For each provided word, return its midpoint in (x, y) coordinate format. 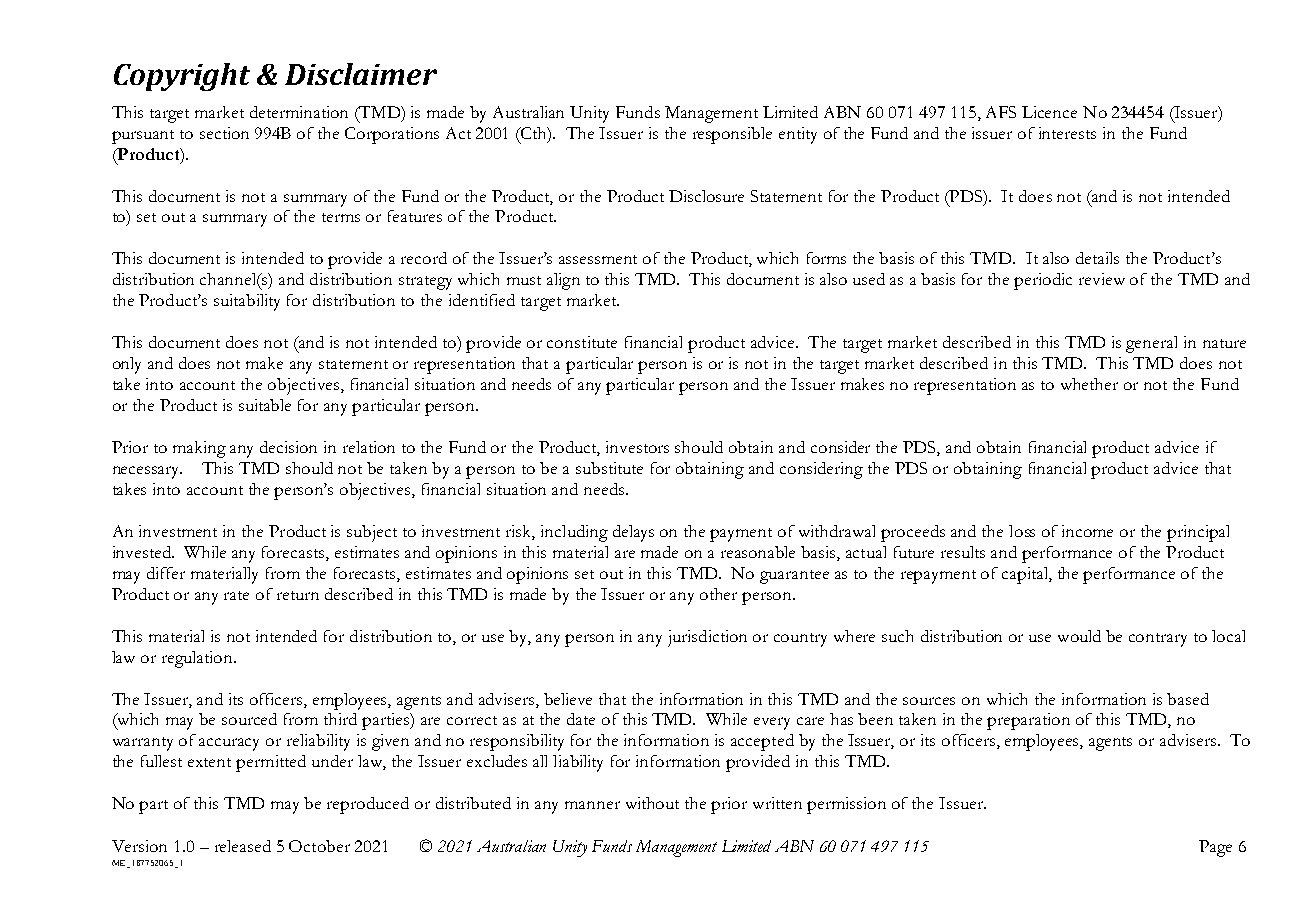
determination (299, 112)
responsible (732, 135)
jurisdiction (707, 638)
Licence (1049, 112)
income (1087, 531)
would (1079, 636)
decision (288, 447)
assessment (598, 259)
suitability (247, 302)
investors (637, 447)
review (1102, 279)
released (243, 846)
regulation (199, 659)
